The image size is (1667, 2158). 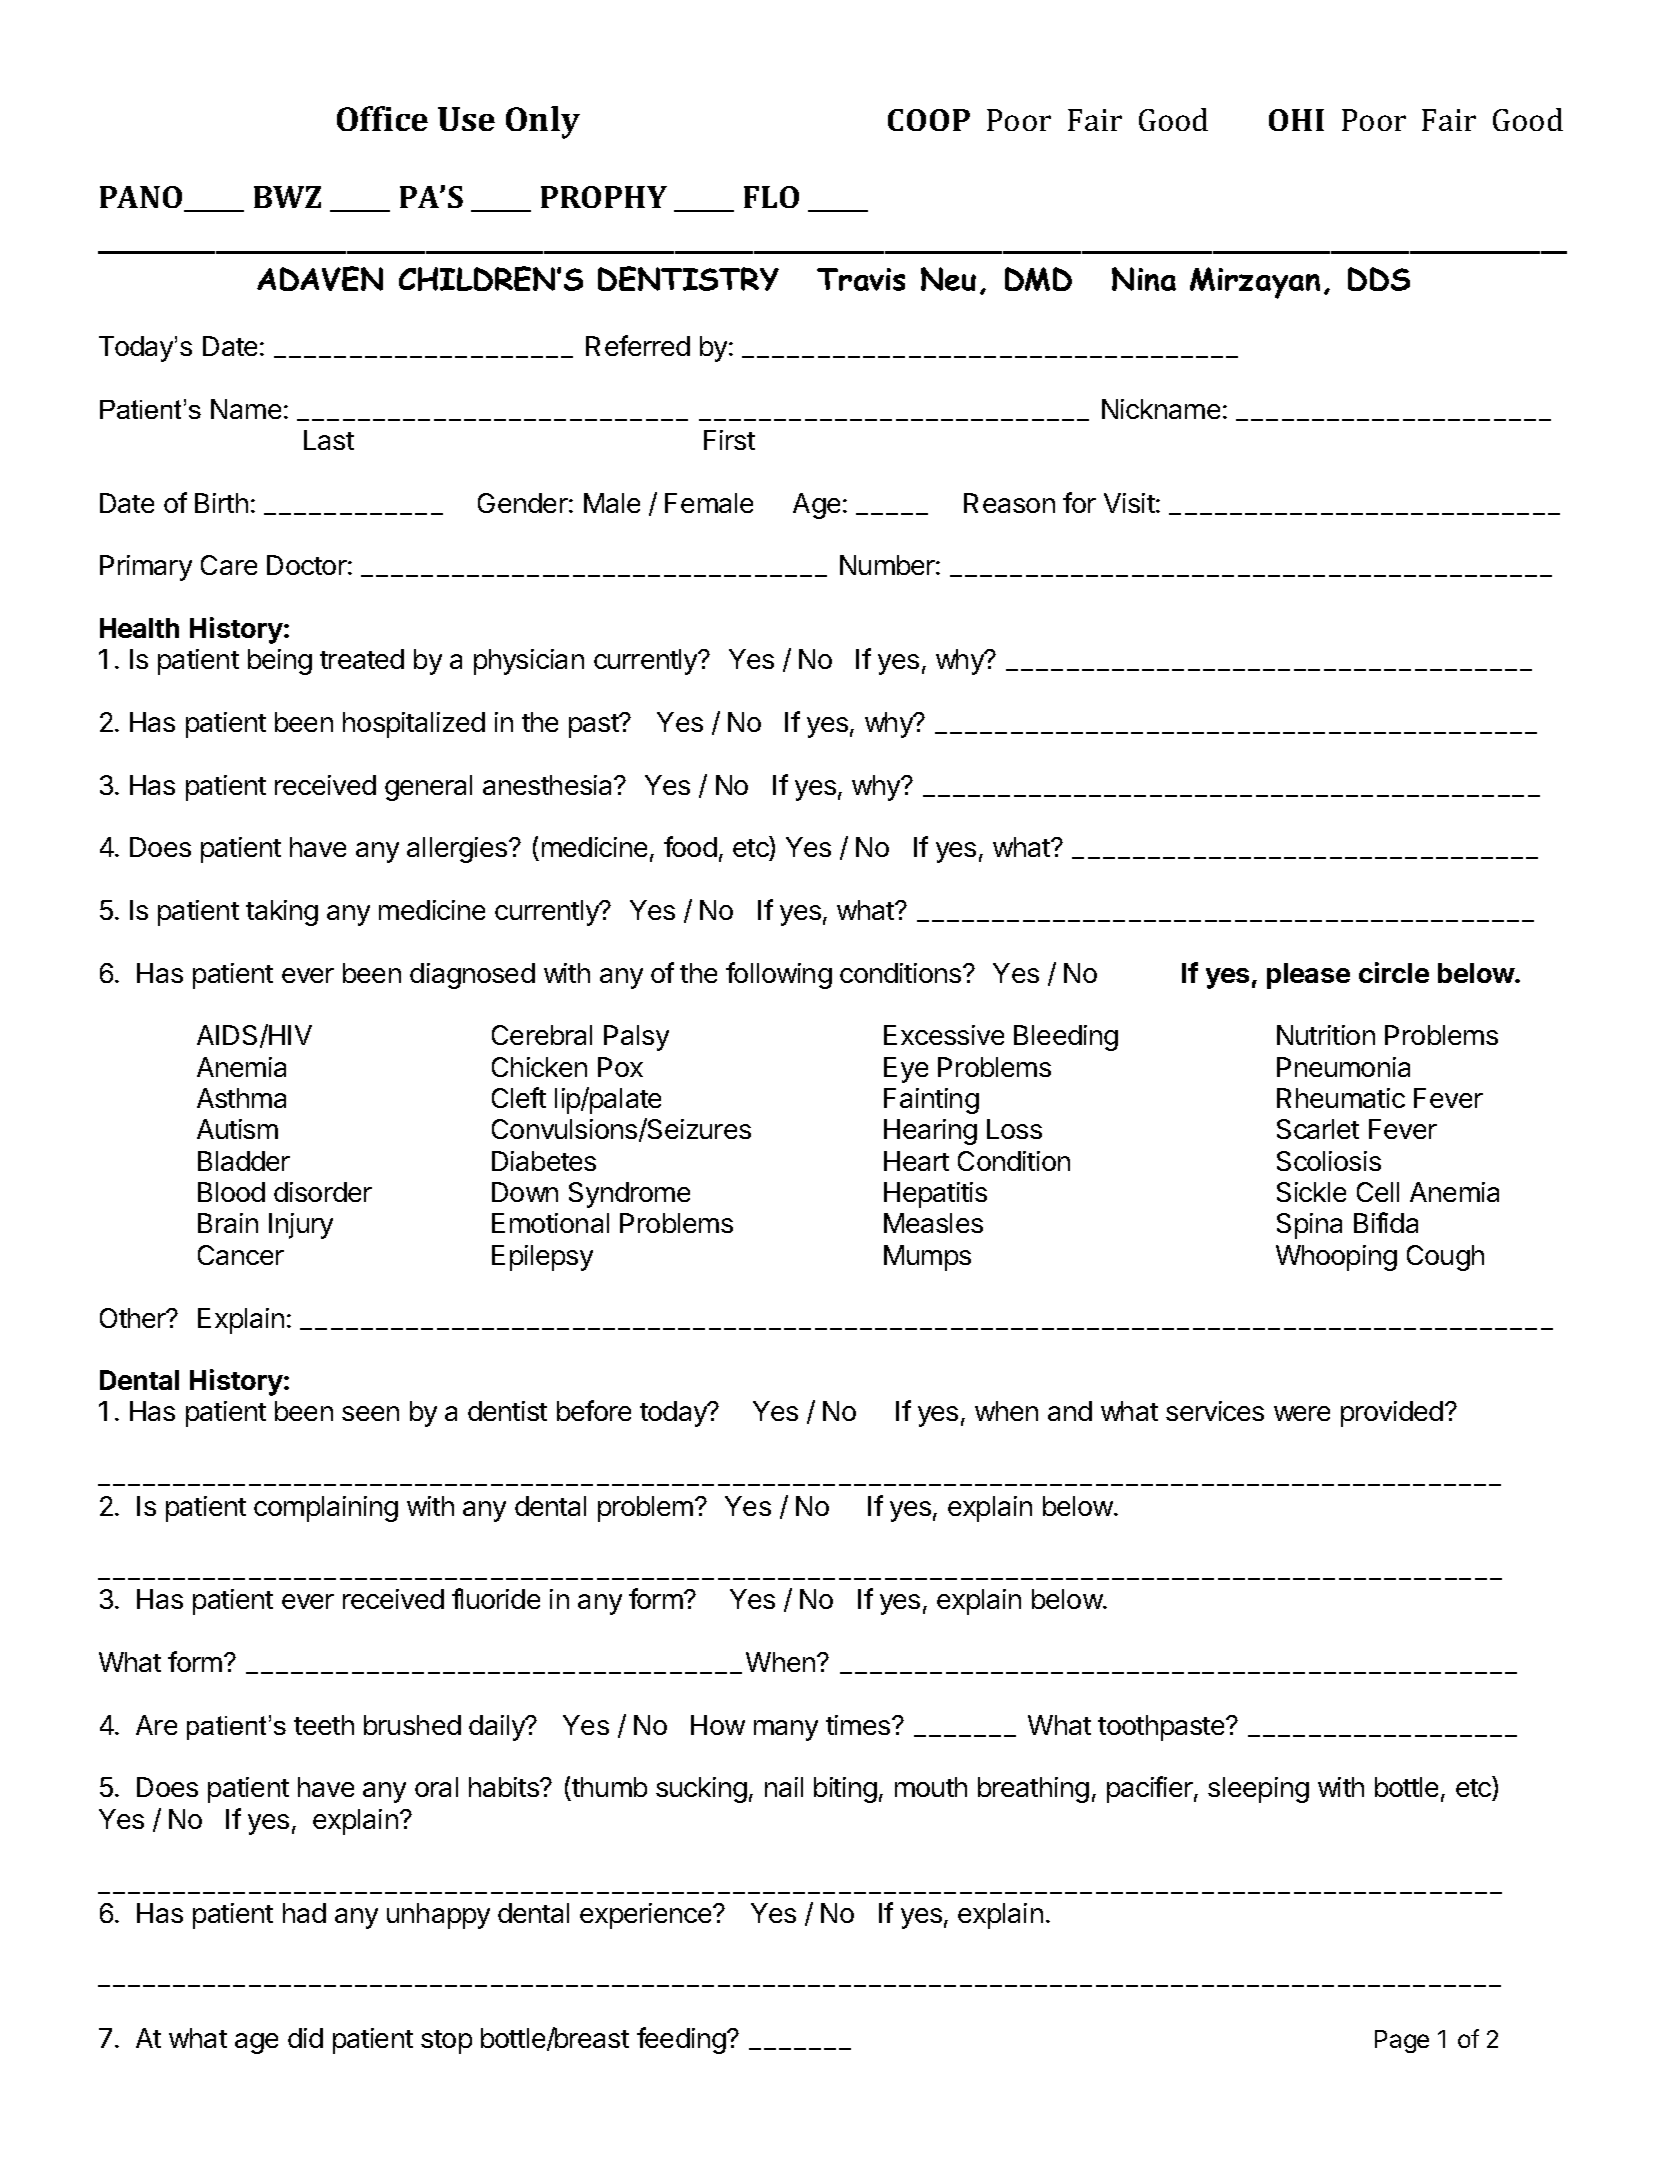 What do you see at coordinates (1302, 1413) in the screenshot?
I see `were` at bounding box center [1302, 1413].
